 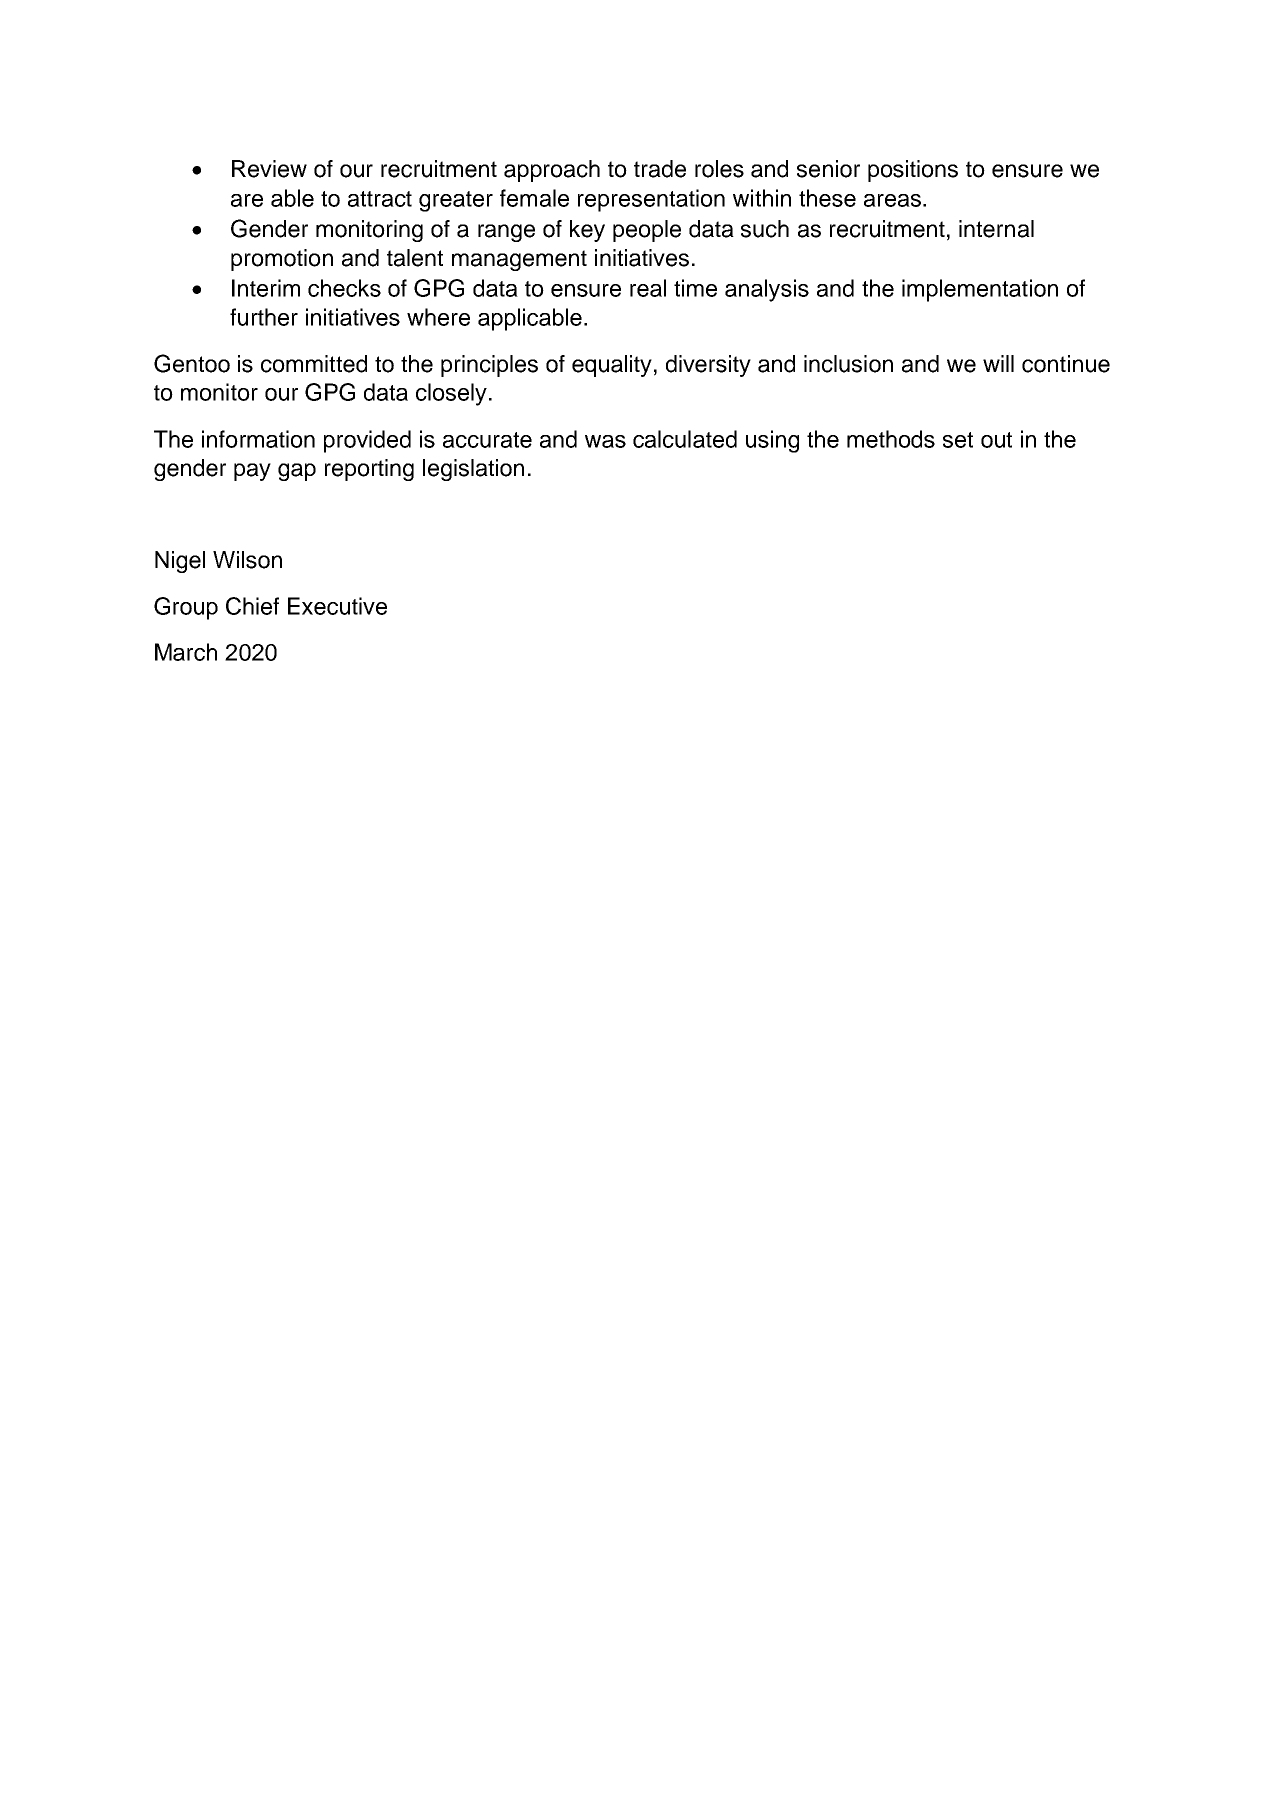 I want to click on trade, so click(x=660, y=169).
